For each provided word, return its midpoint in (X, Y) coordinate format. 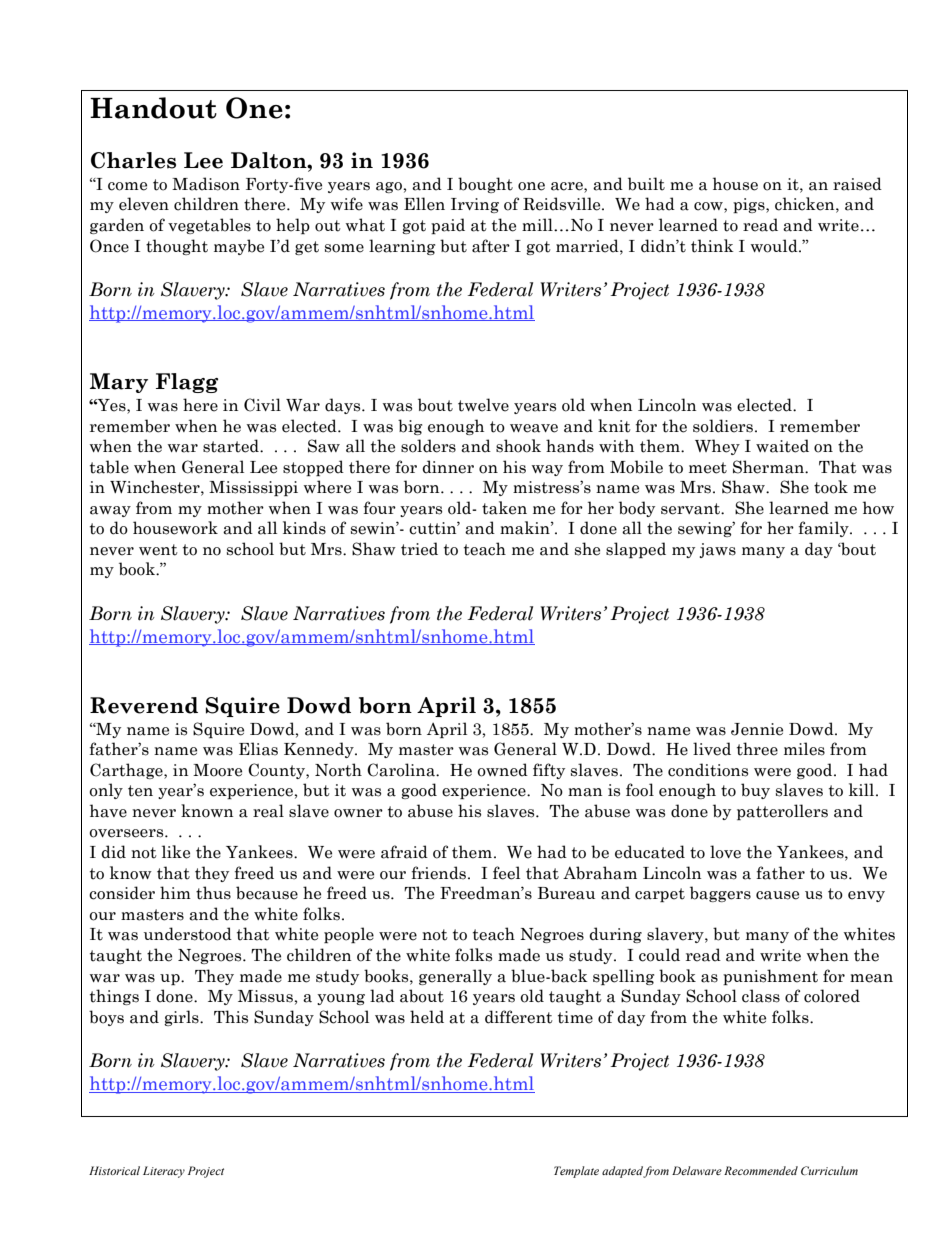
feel (506, 873)
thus (213, 893)
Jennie (757, 729)
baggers (720, 894)
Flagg (187, 383)
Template (576, 1172)
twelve (483, 405)
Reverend (144, 705)
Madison (206, 184)
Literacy (164, 1172)
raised (857, 184)
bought (485, 185)
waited (782, 446)
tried (419, 549)
